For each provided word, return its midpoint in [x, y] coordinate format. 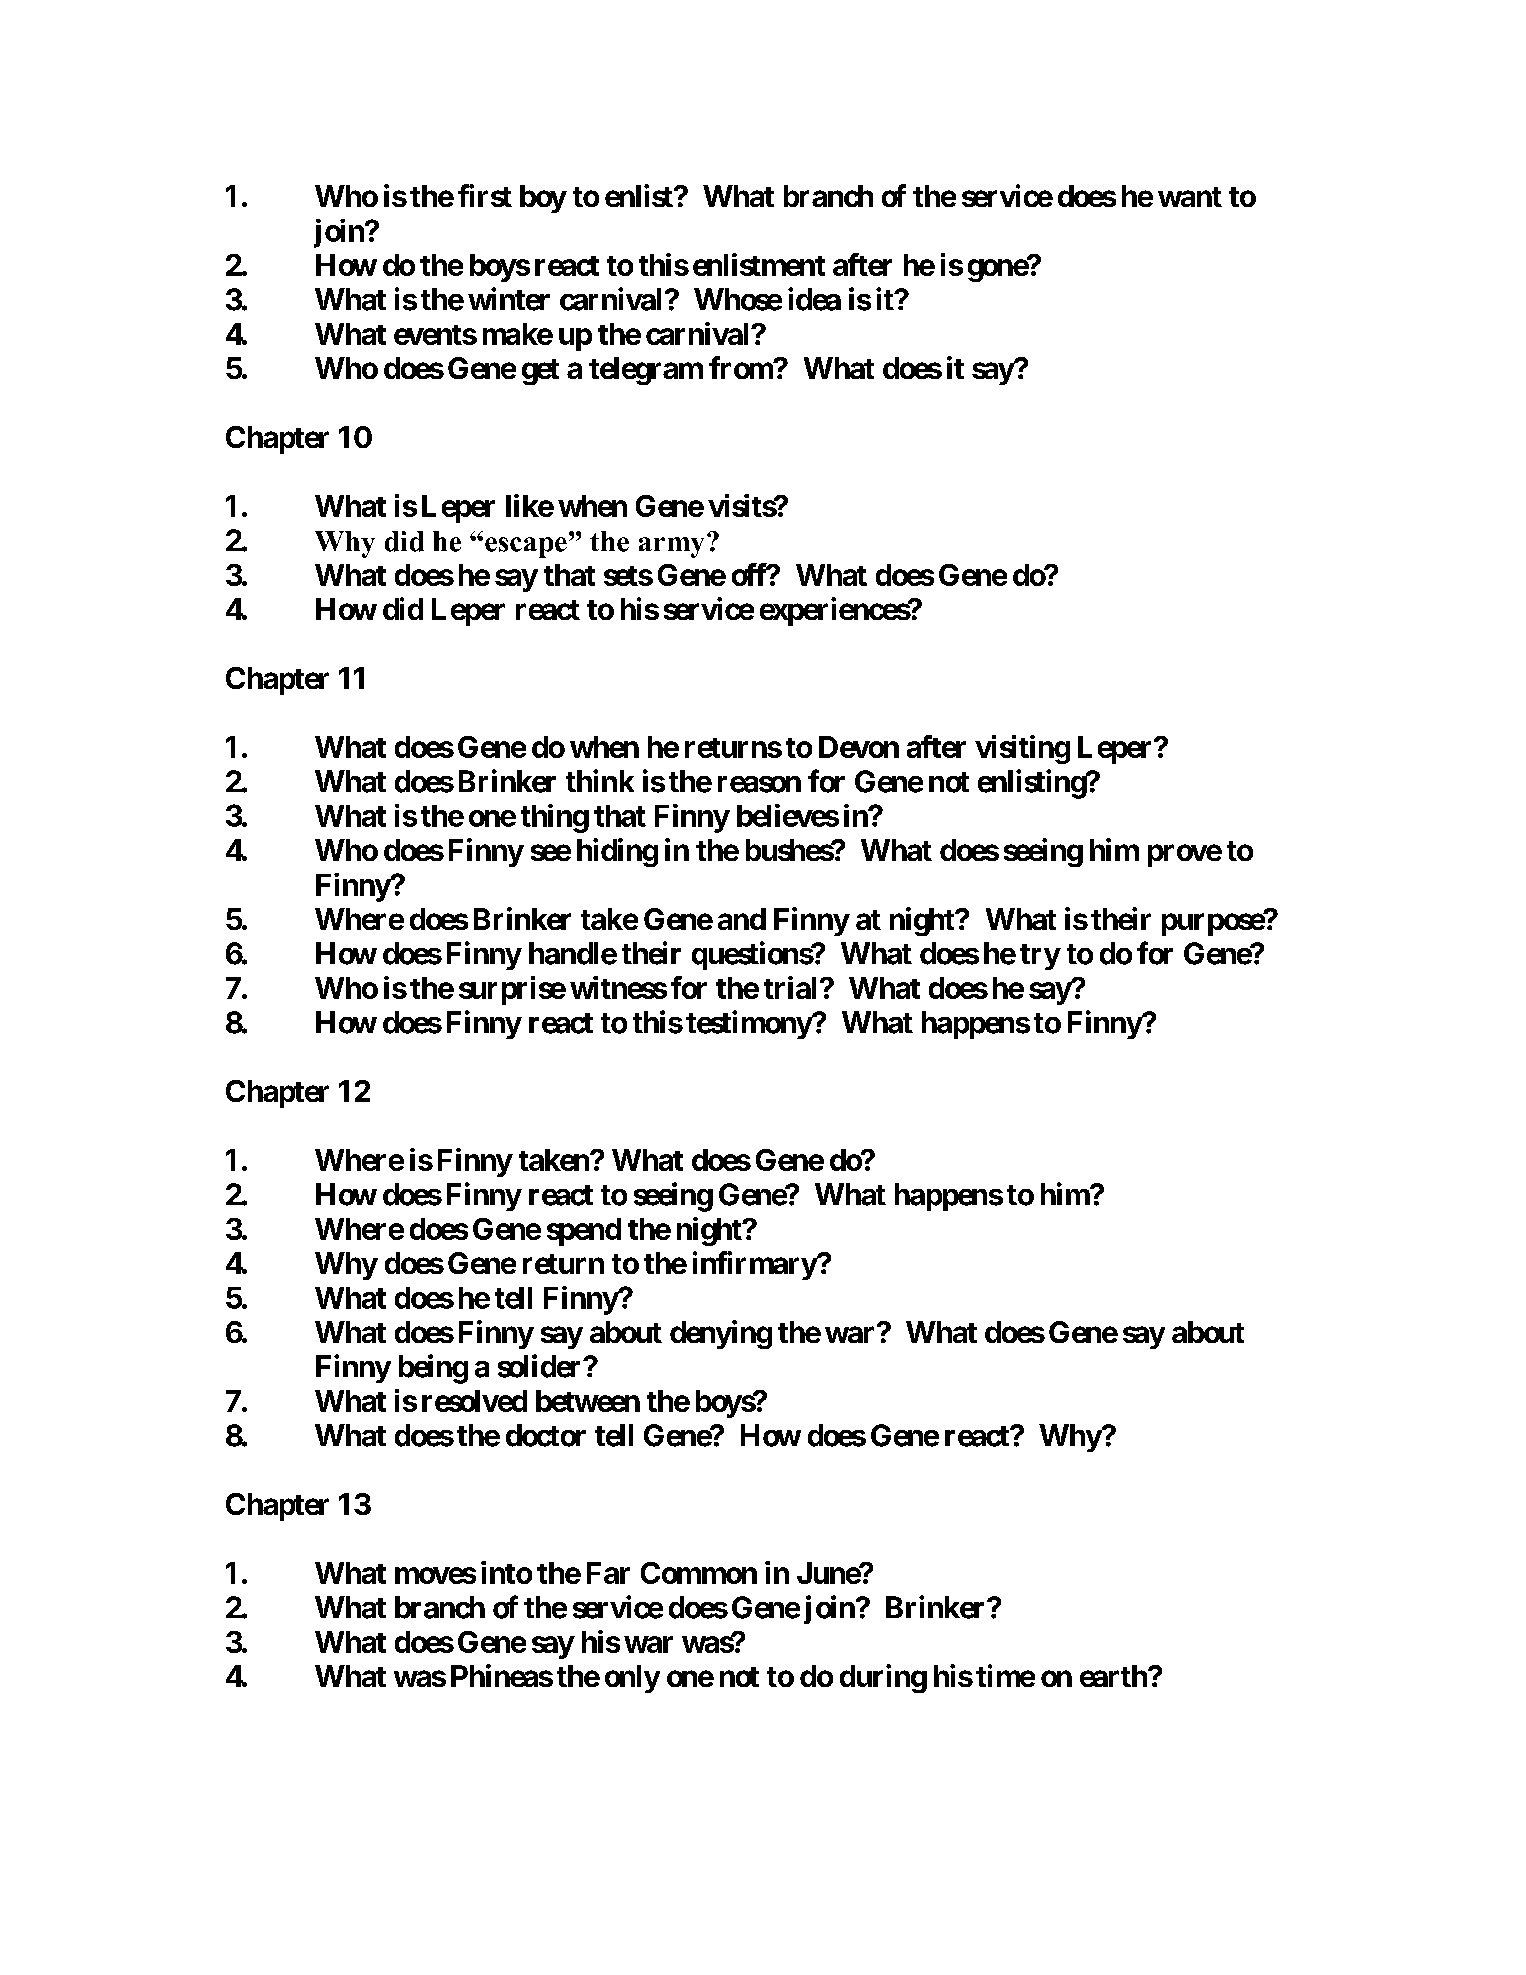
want [1190, 197]
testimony [749, 1024]
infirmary [755, 1265]
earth [1114, 1676]
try [1040, 957]
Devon [859, 747]
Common [699, 1573]
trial [790, 987]
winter [509, 299]
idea [814, 299]
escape [526, 547]
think [600, 780]
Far [608, 1573]
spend [584, 1232]
